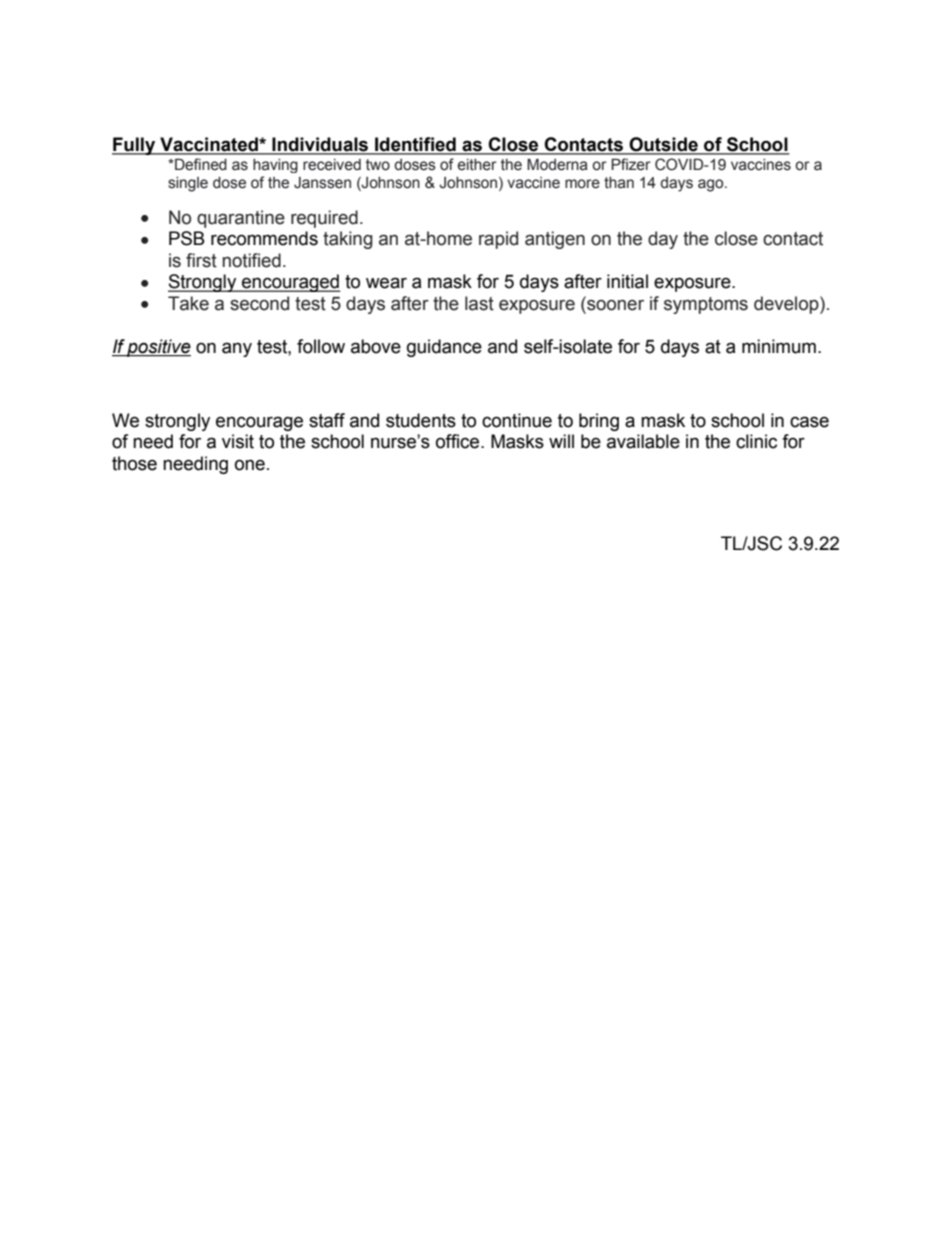 This screenshot has height=1233, width=952. What do you see at coordinates (779, 346) in the screenshot?
I see `minimum` at bounding box center [779, 346].
